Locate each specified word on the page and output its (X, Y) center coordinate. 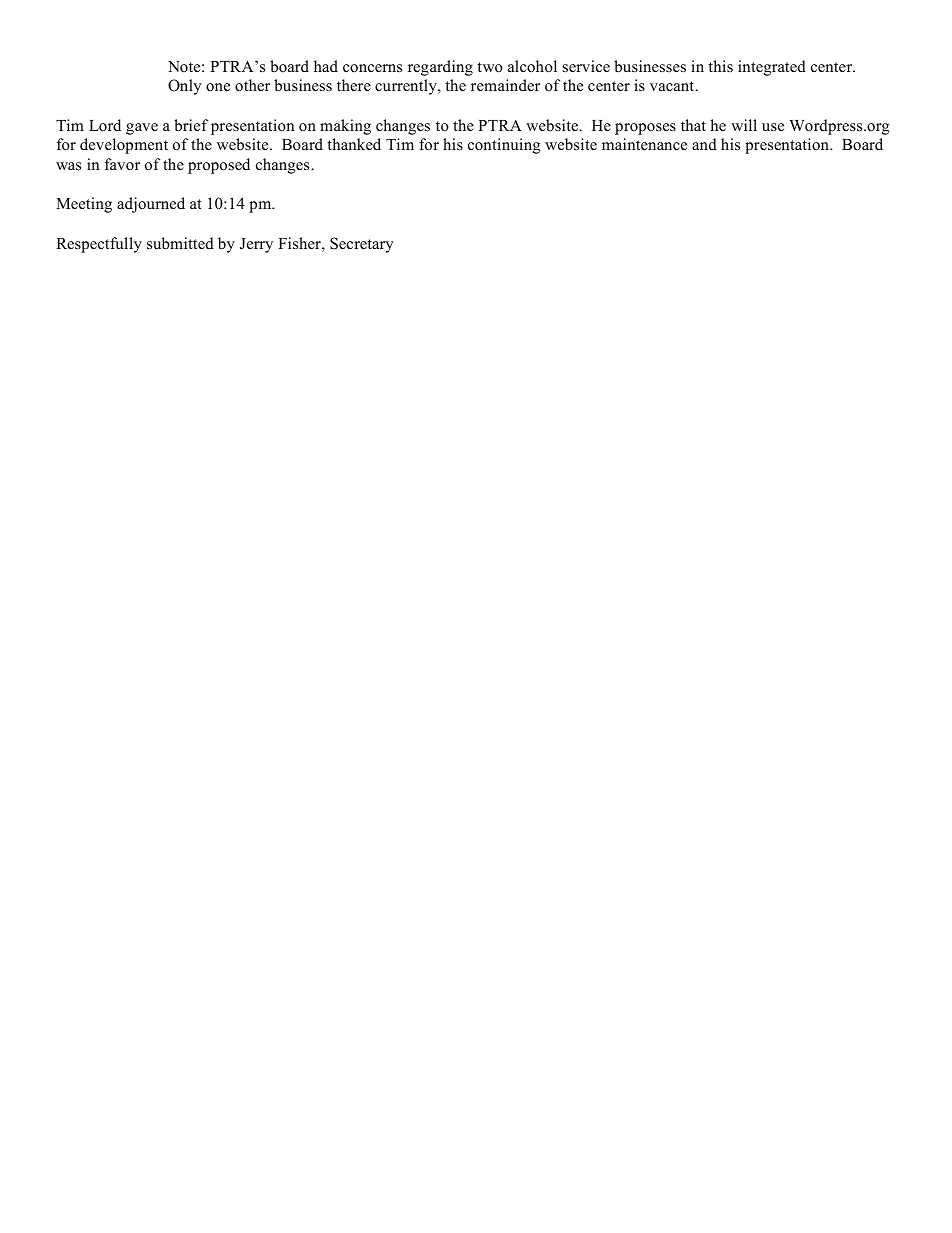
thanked (354, 144)
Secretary (362, 245)
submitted (180, 243)
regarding (440, 68)
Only (185, 87)
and (704, 144)
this (720, 66)
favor (122, 164)
